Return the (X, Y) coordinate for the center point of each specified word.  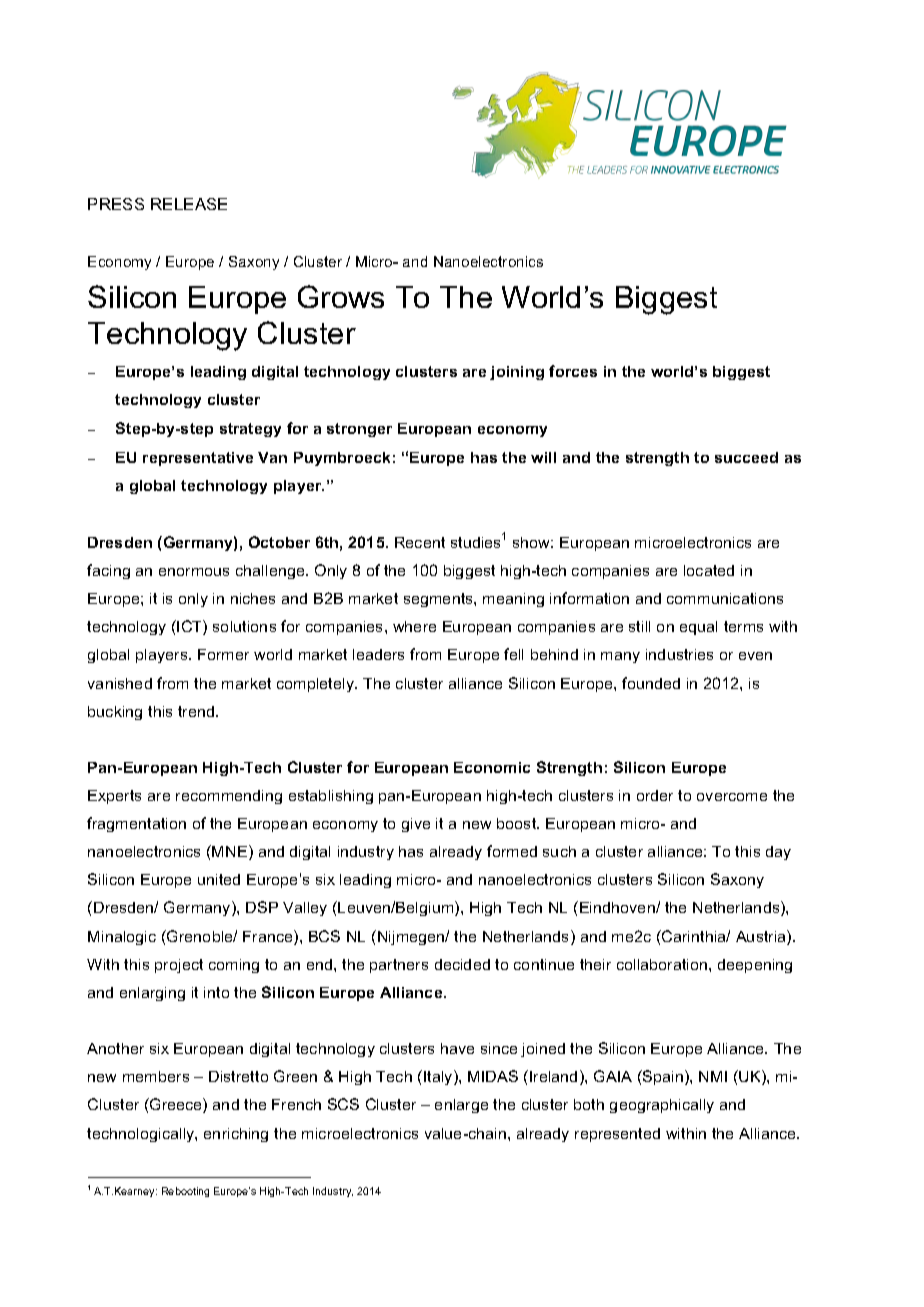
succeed (746, 457)
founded (651, 683)
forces (573, 371)
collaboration (663, 964)
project (179, 966)
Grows (341, 296)
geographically (662, 1106)
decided (462, 964)
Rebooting (185, 1192)
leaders (378, 654)
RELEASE (189, 204)
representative (198, 459)
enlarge (461, 1106)
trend (197, 711)
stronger (359, 430)
